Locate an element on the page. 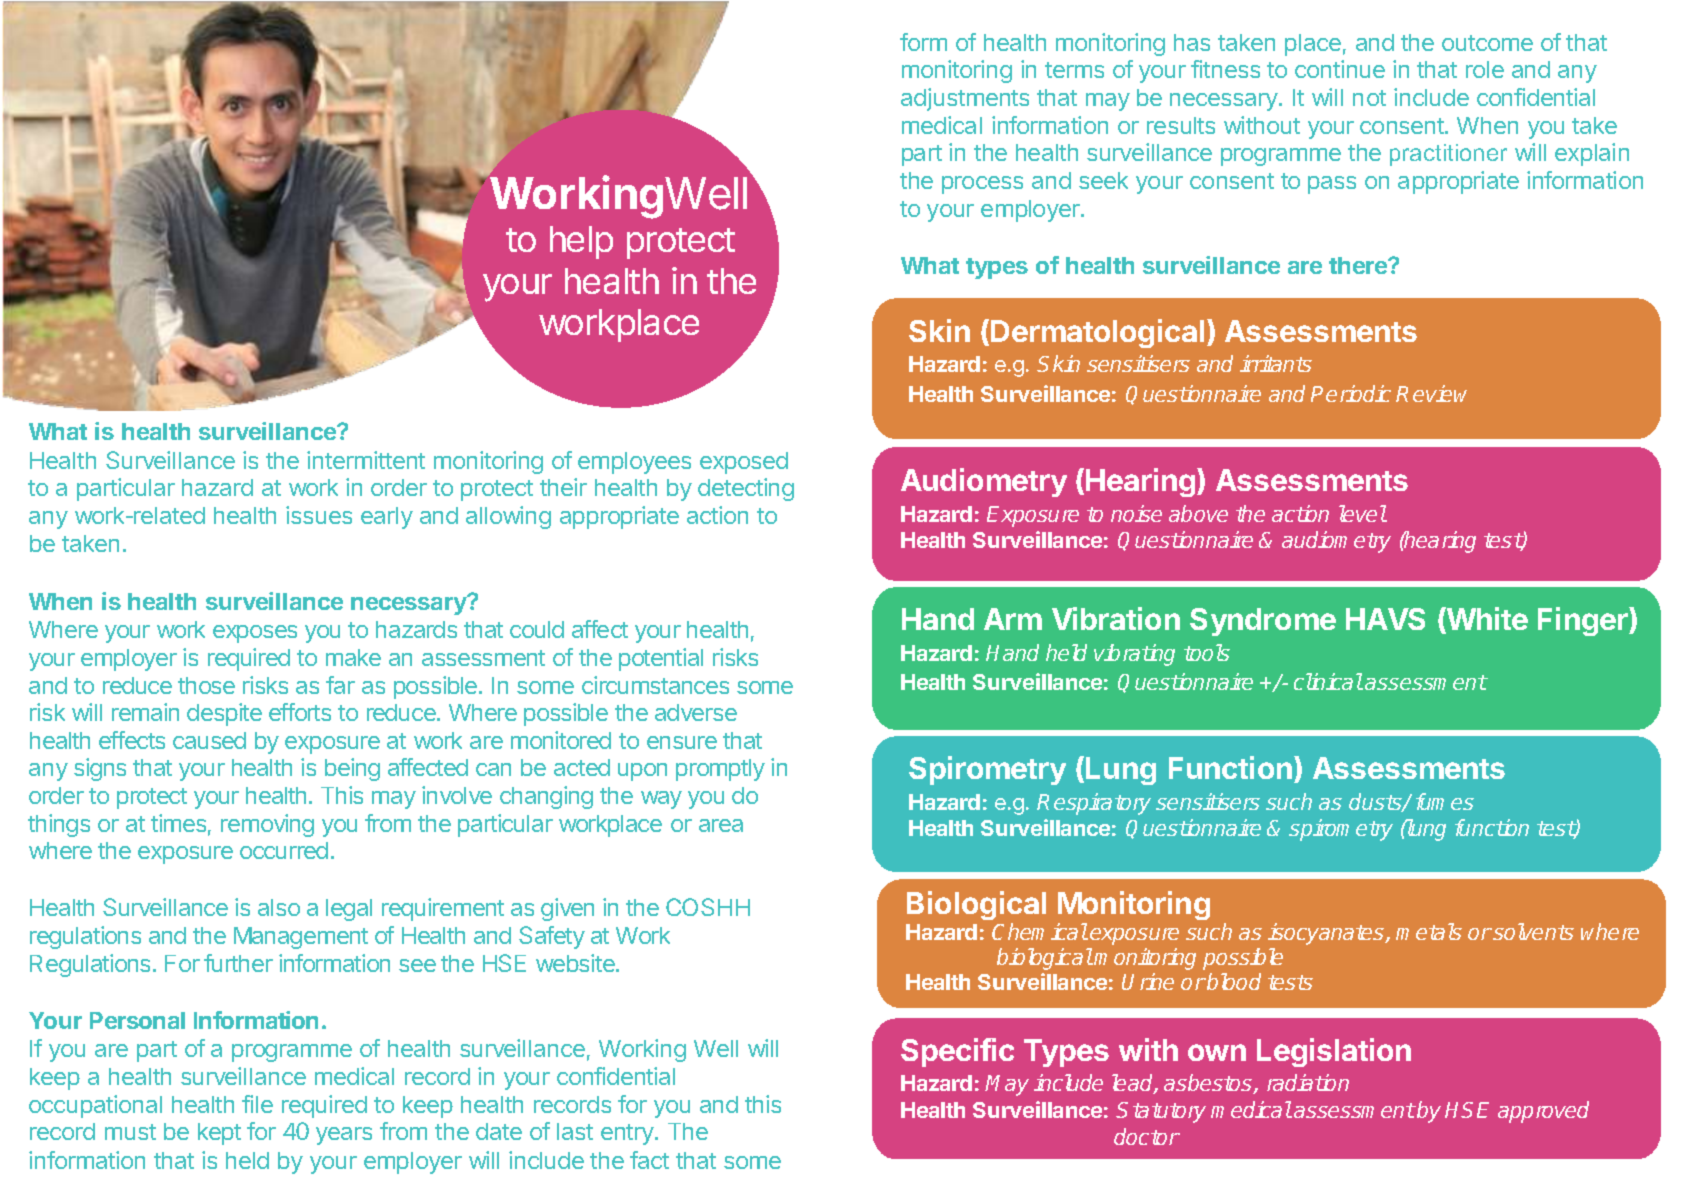 The height and width of the page is (1192, 1686). Arm is located at coordinates (1013, 619).
